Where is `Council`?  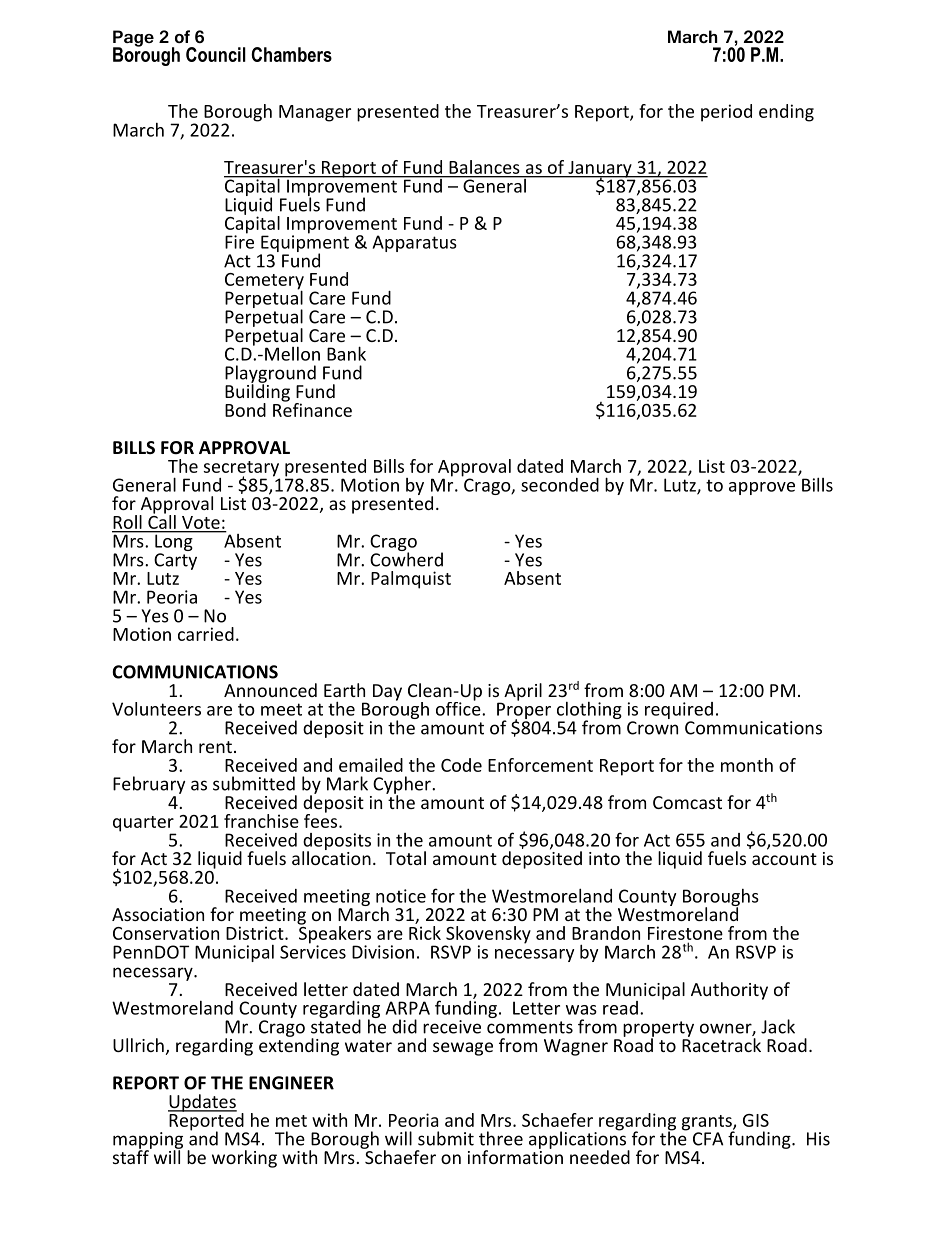
Council is located at coordinates (216, 54).
